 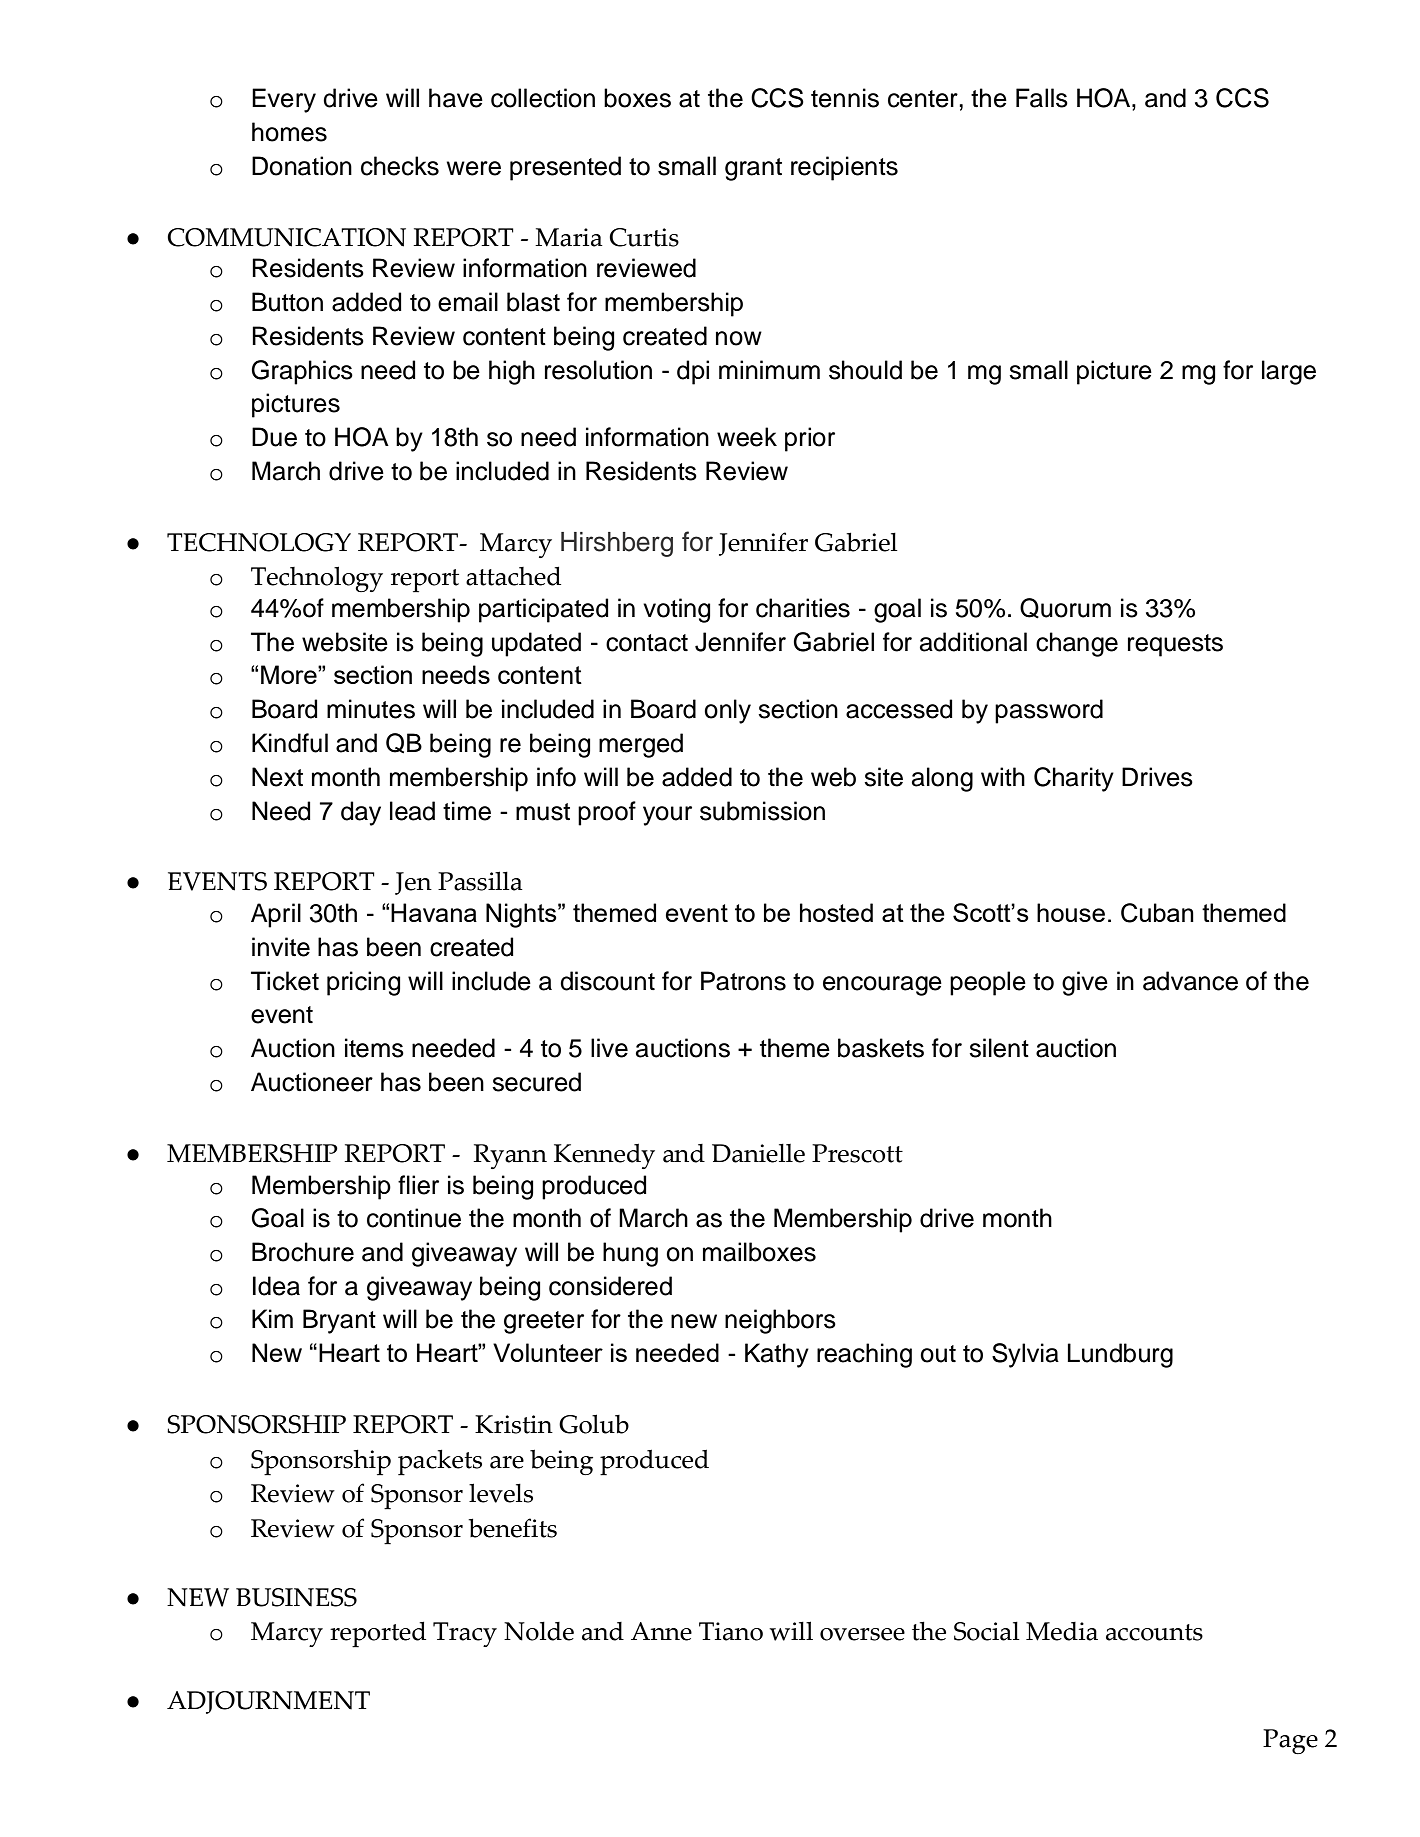 What do you see at coordinates (753, 169) in the document?
I see `grant` at bounding box center [753, 169].
